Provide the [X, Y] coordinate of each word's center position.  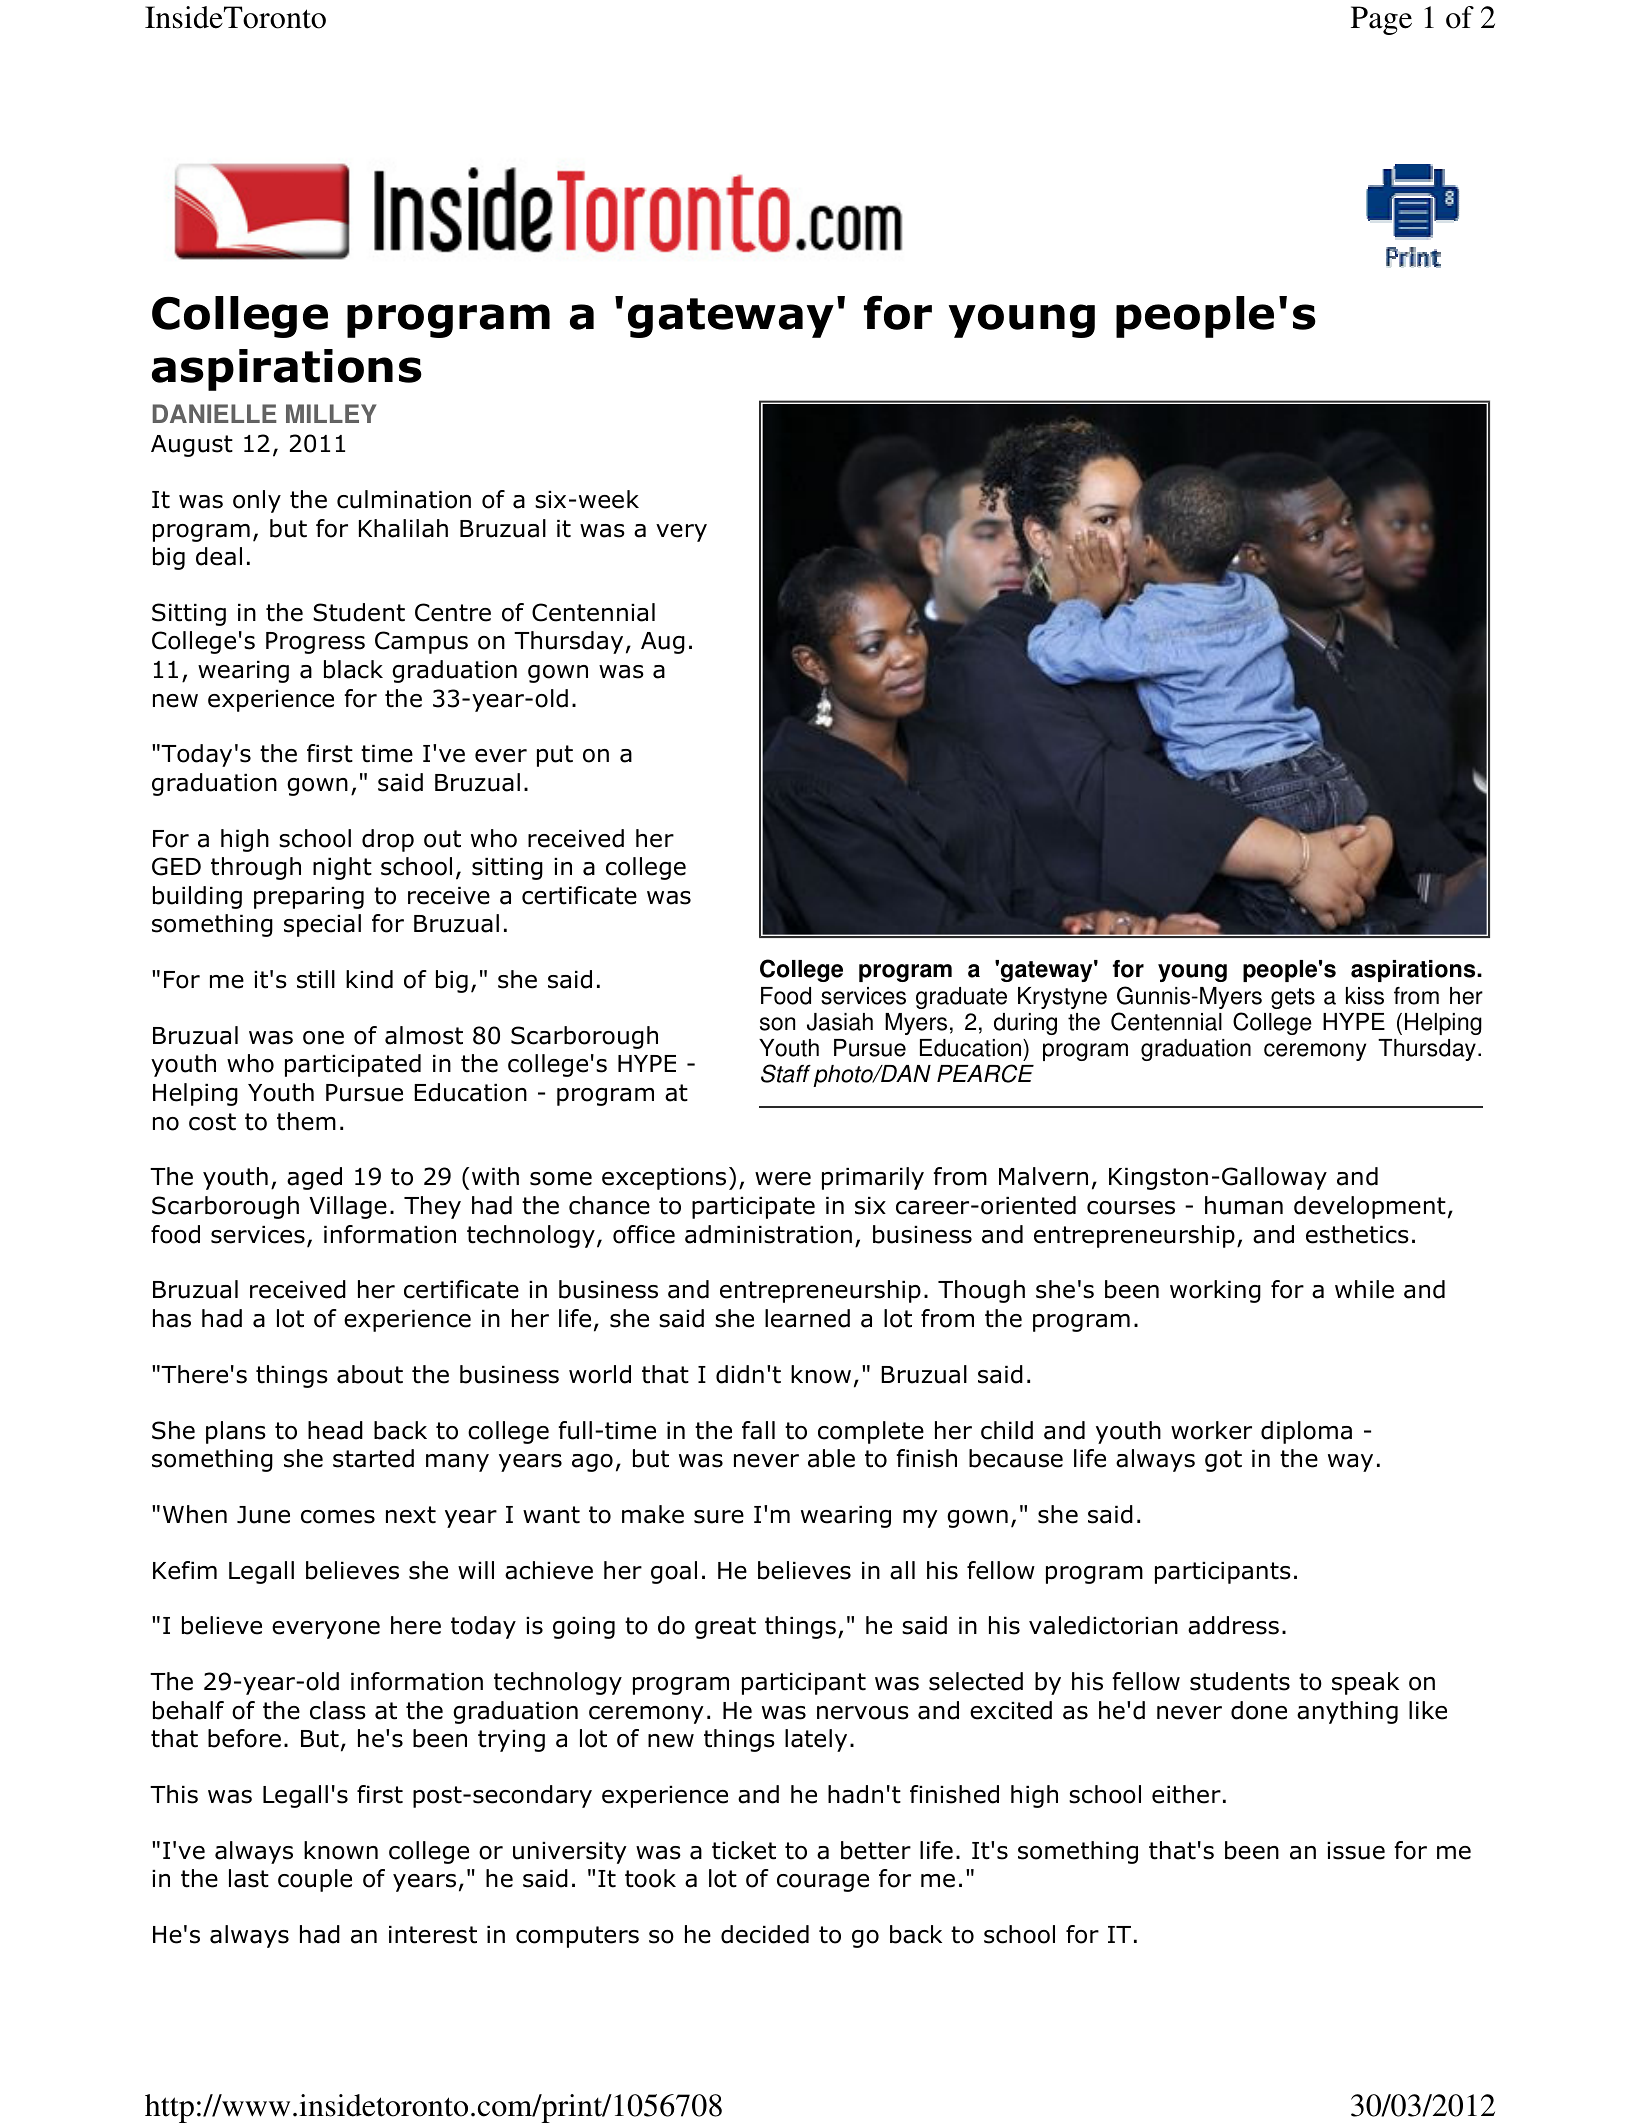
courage [823, 1883]
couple [315, 1880]
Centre [453, 612]
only [257, 501]
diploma [1306, 1432]
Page [1381, 20]
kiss [1365, 996]
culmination [404, 499]
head [335, 1430]
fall [758, 1430]
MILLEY [331, 413]
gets [1293, 998]
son [777, 1024]
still [316, 979]
